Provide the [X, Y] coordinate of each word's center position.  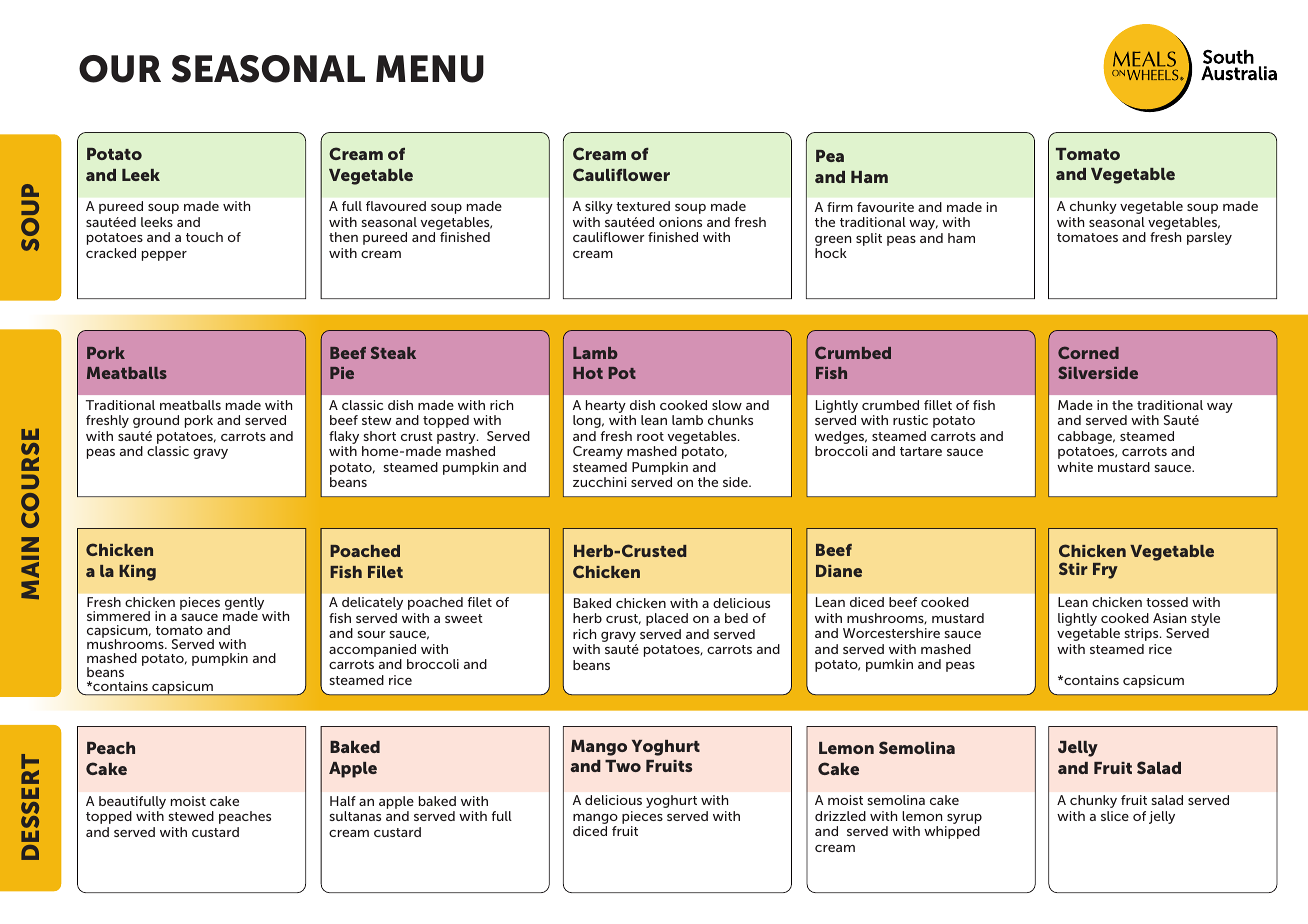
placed [667, 619]
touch [204, 237]
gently [244, 605]
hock [831, 253]
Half [343, 801]
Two [623, 766]
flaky [344, 439]
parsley [1209, 238]
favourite [885, 207]
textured [643, 206]
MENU [430, 69]
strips [1143, 634]
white [1075, 467]
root [650, 436]
